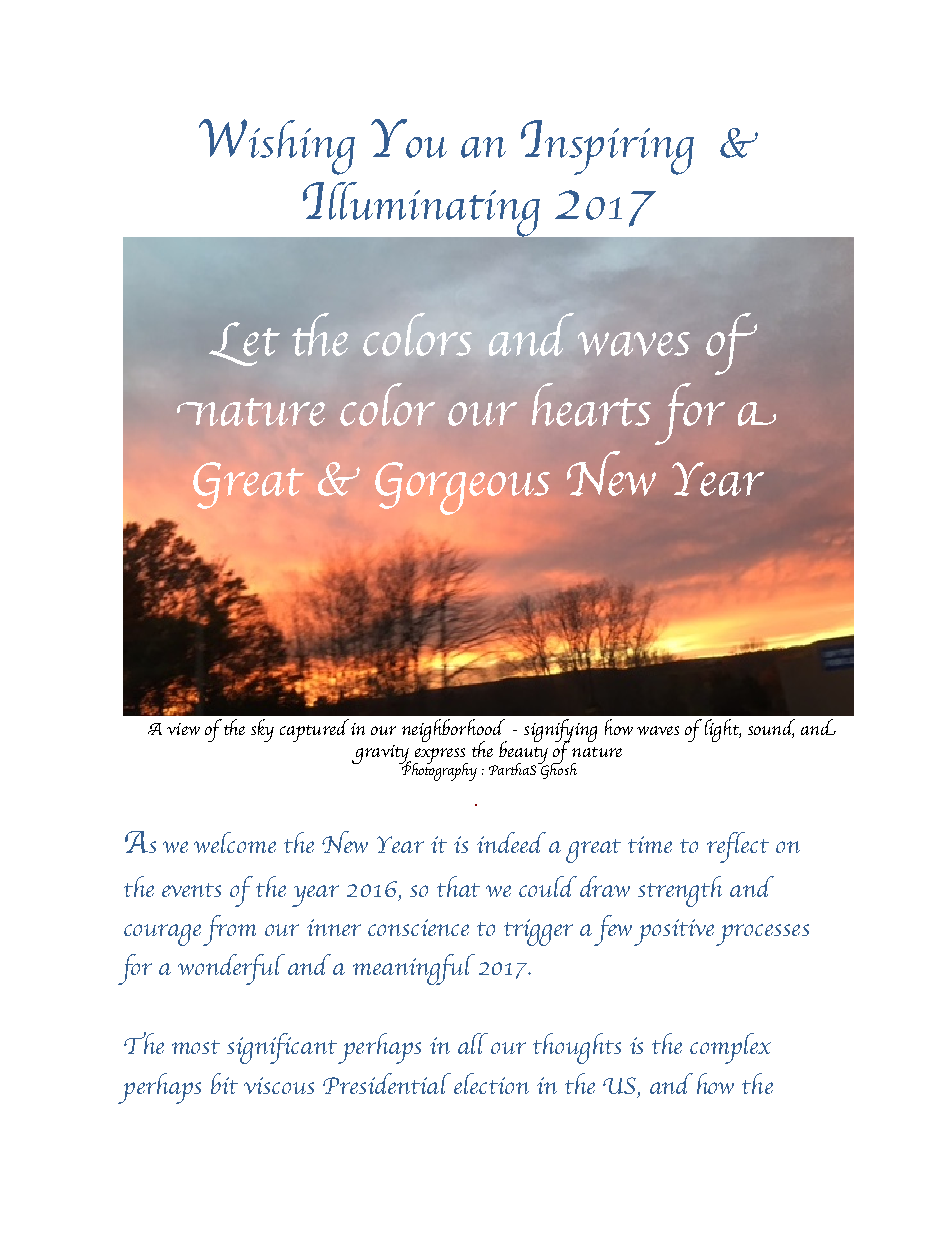 This document has height=1233, width=952. What do you see at coordinates (262, 730) in the document?
I see `sky` at bounding box center [262, 730].
